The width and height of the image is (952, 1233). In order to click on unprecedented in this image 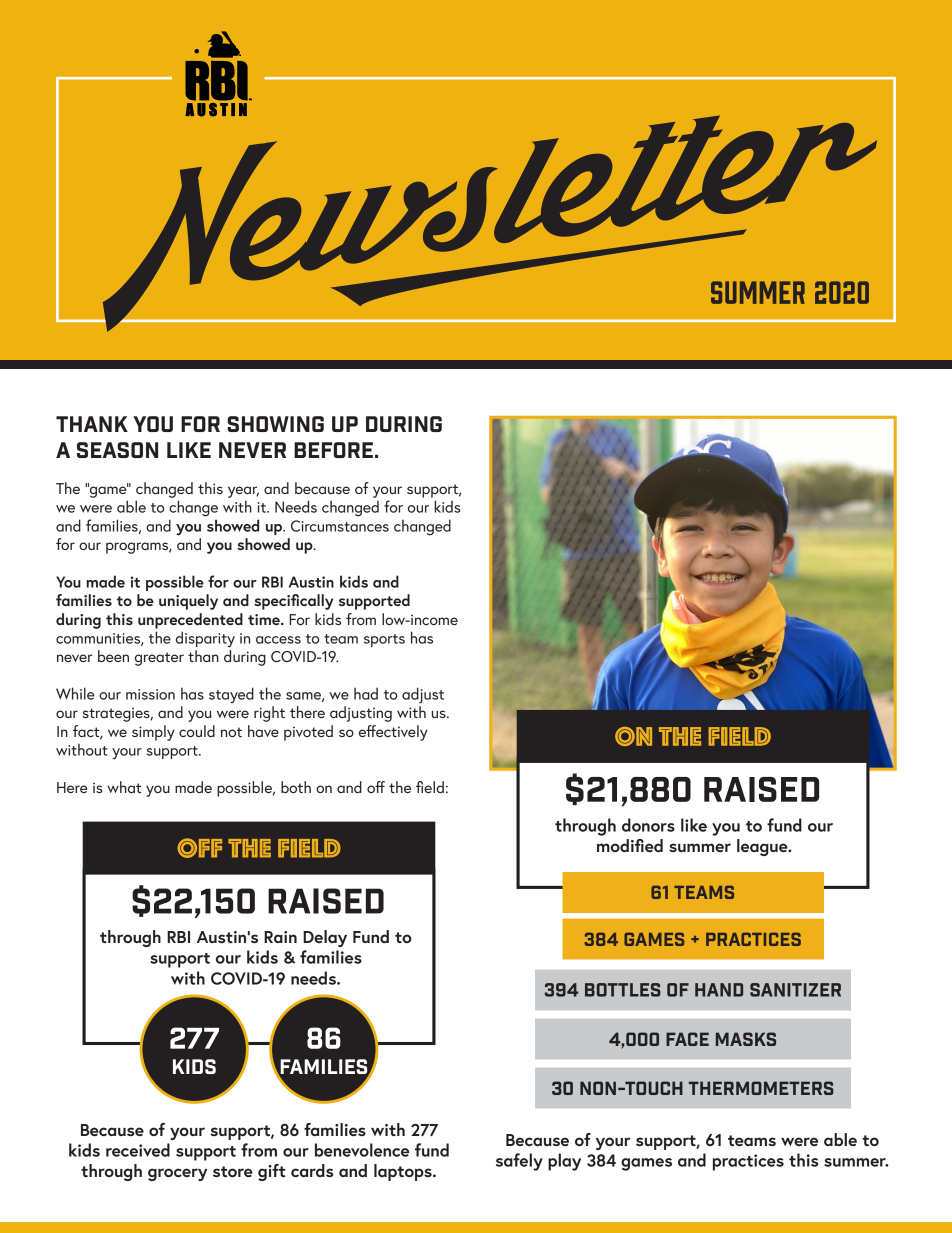, I will do `click(190, 621)`.
